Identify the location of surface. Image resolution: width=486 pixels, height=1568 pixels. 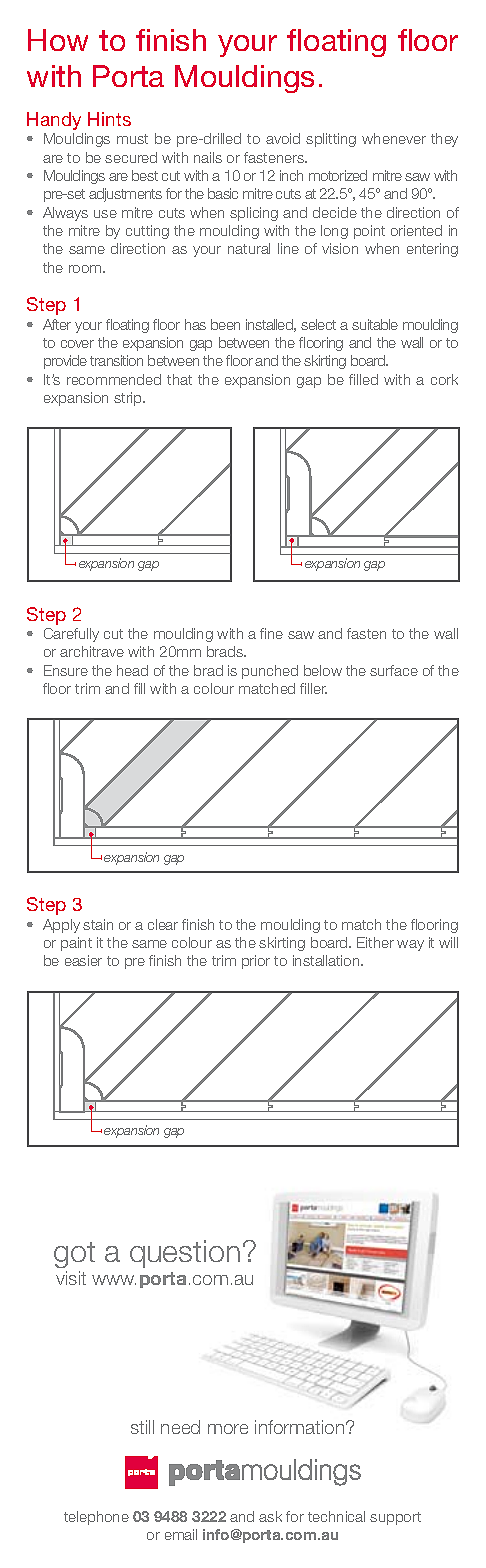
(394, 670).
